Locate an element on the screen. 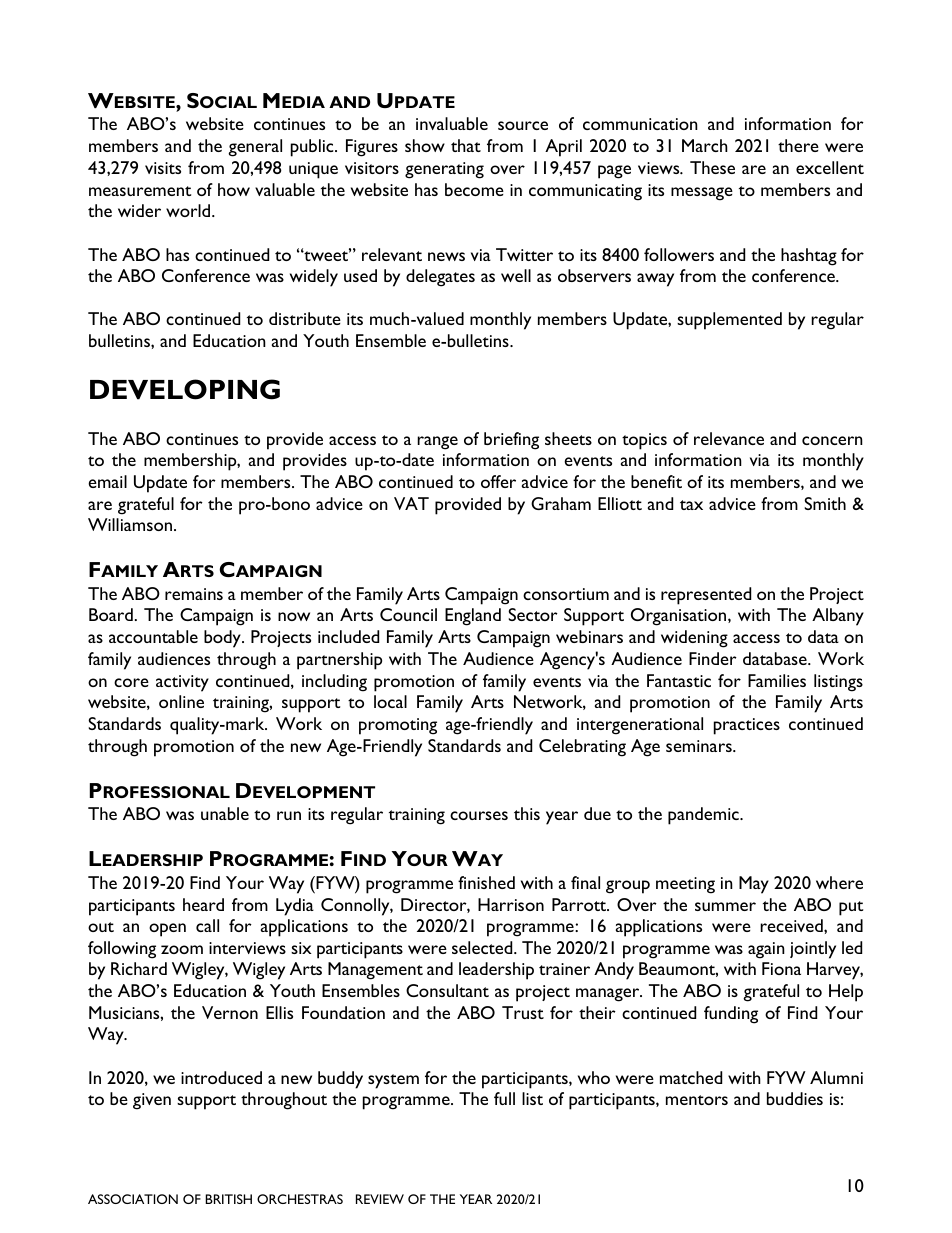 This screenshot has height=1233, width=952. Williamson is located at coordinates (131, 524).
